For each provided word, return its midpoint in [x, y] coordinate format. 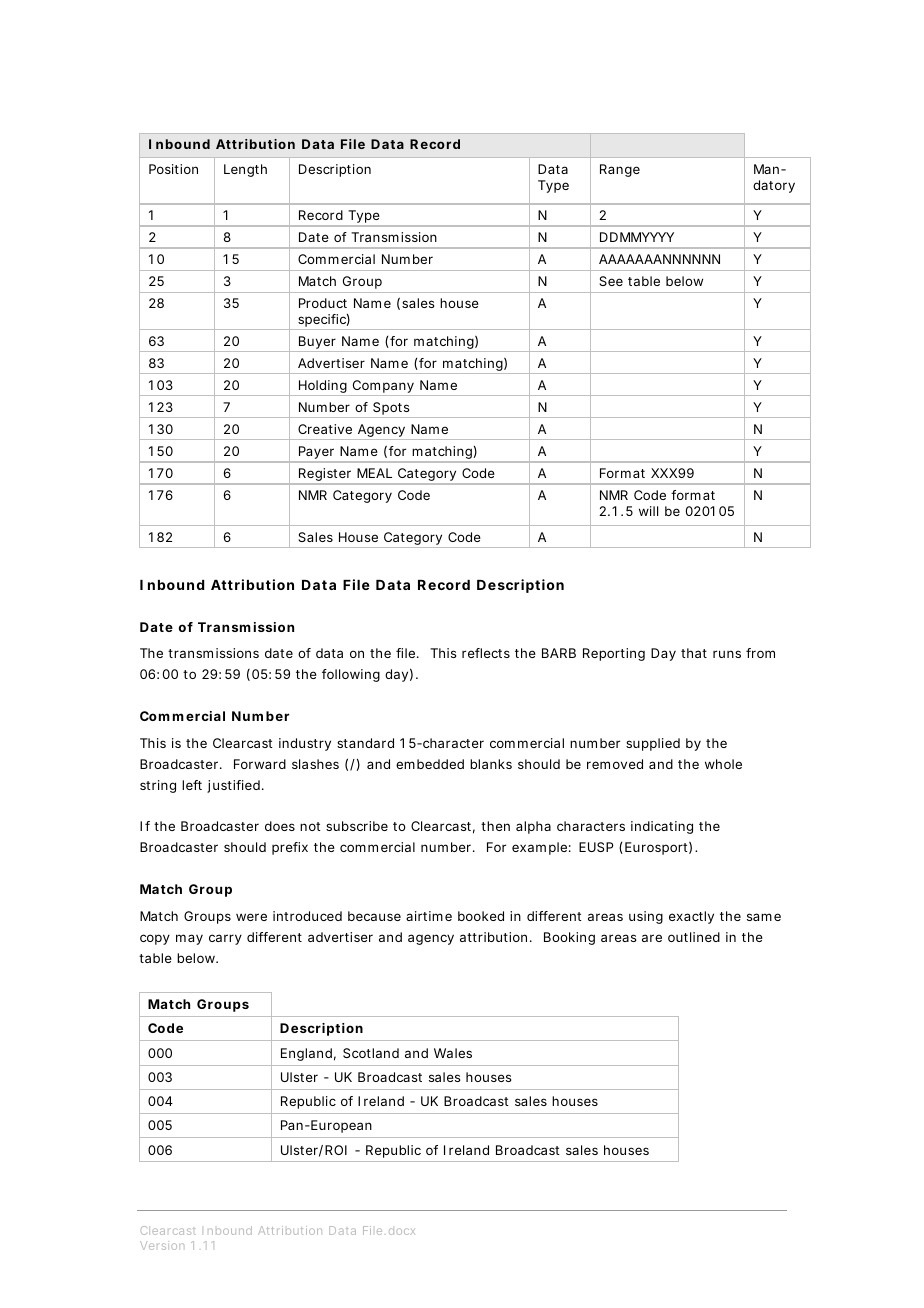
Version [162, 1245]
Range [620, 170]
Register [325, 476]
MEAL [374, 473]
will [648, 511]
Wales [453, 1053]
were [251, 917]
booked [481, 916]
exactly [691, 917]
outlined [694, 937]
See [611, 281]
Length [245, 170]
